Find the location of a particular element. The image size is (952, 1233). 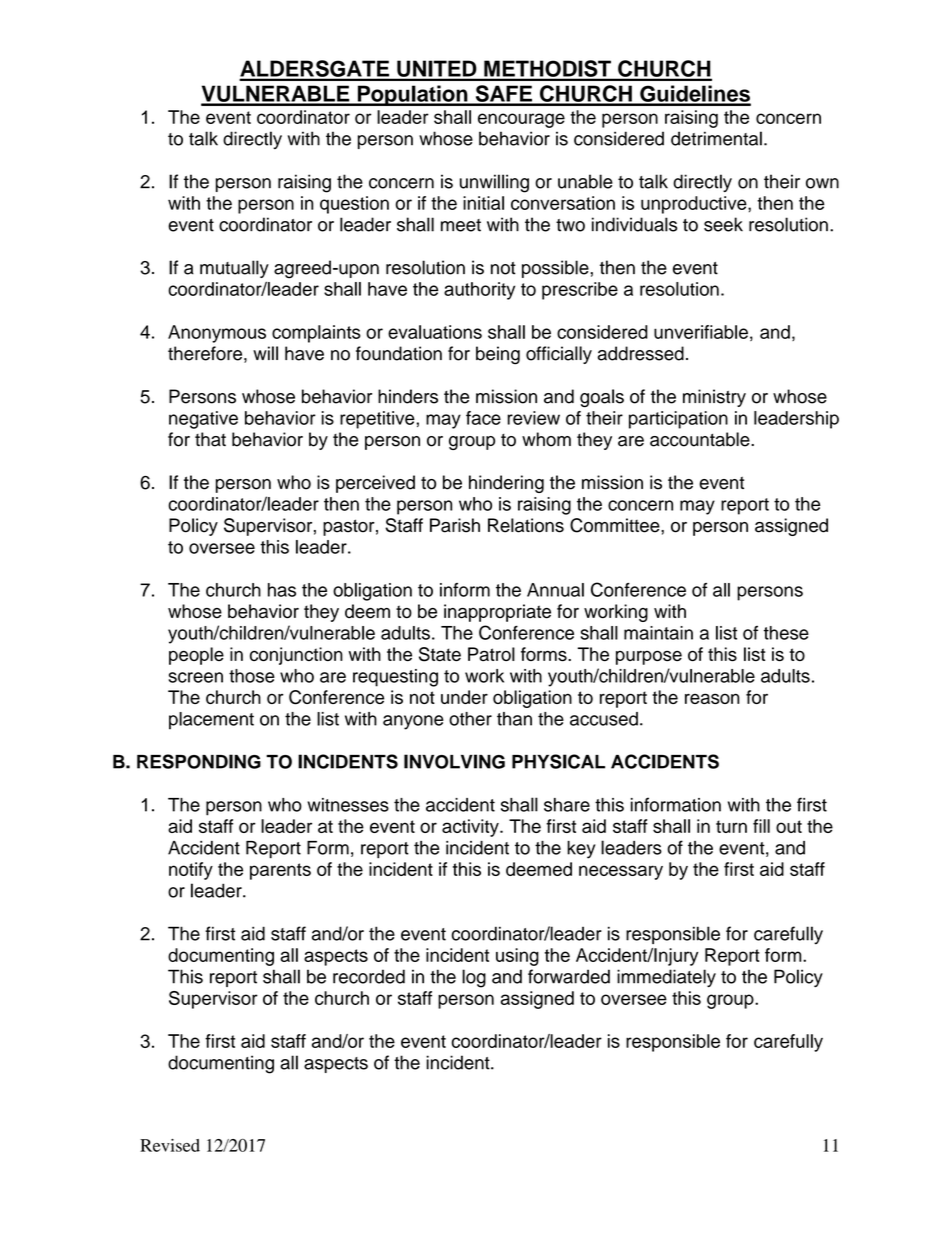

has is located at coordinates (282, 590).
